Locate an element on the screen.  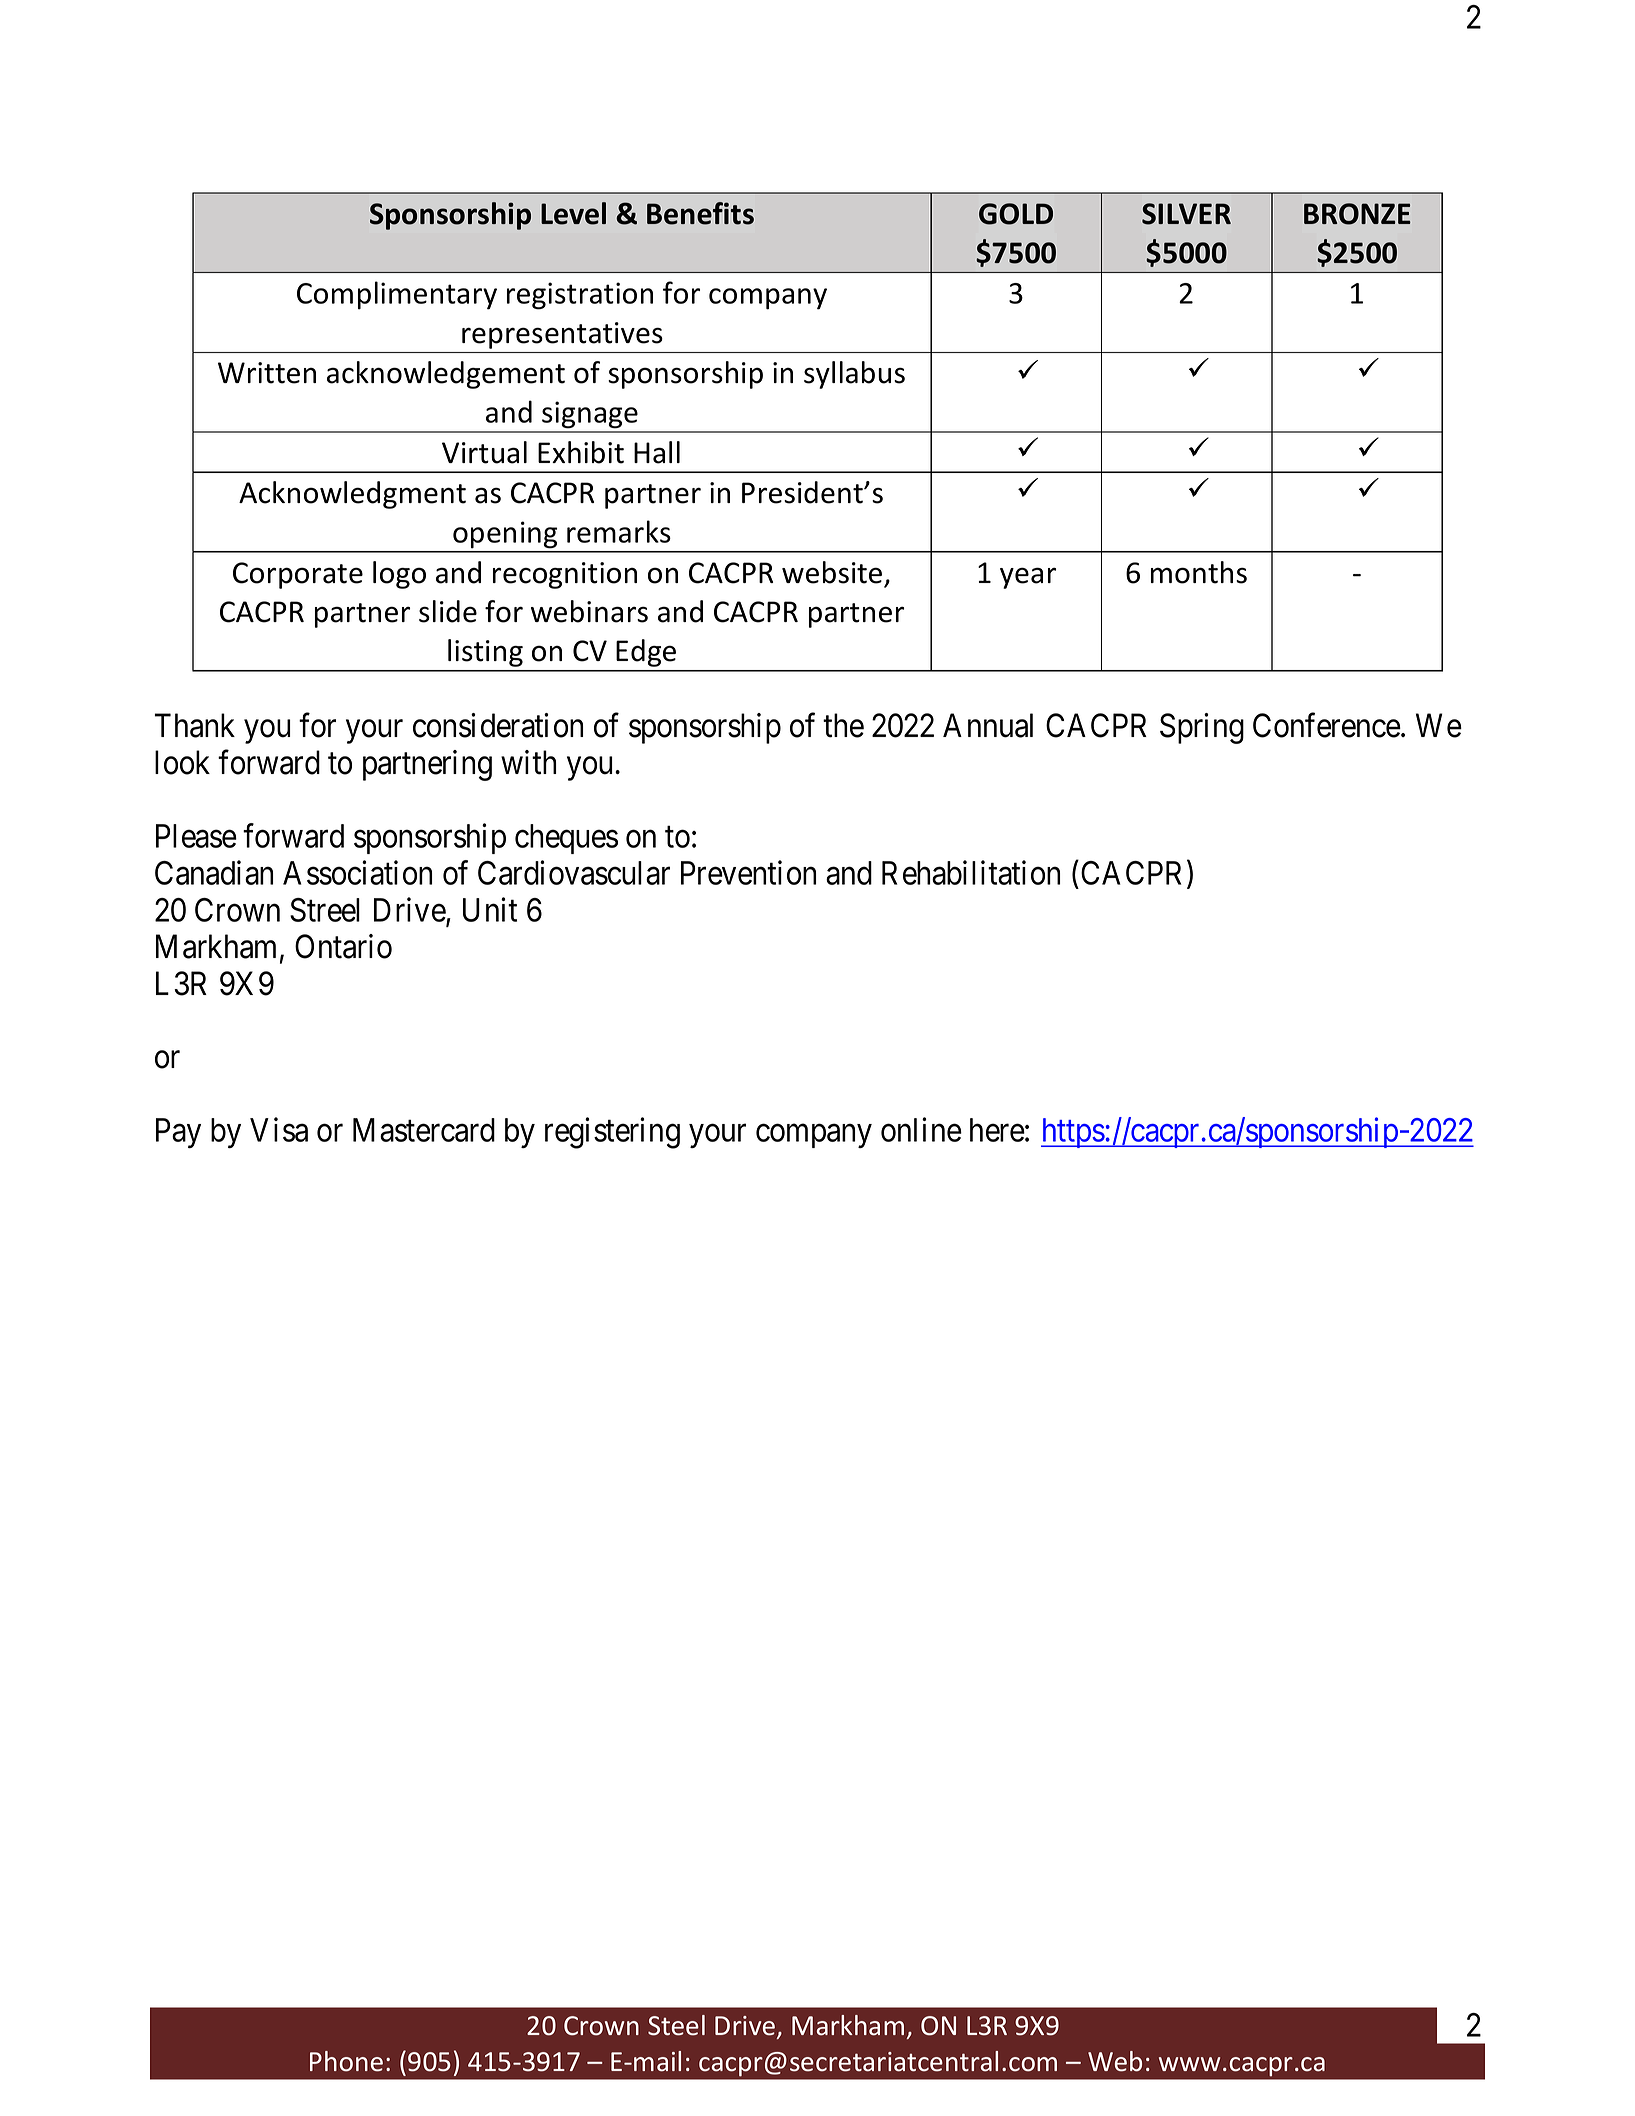
SILVER is located at coordinates (1186, 214).
